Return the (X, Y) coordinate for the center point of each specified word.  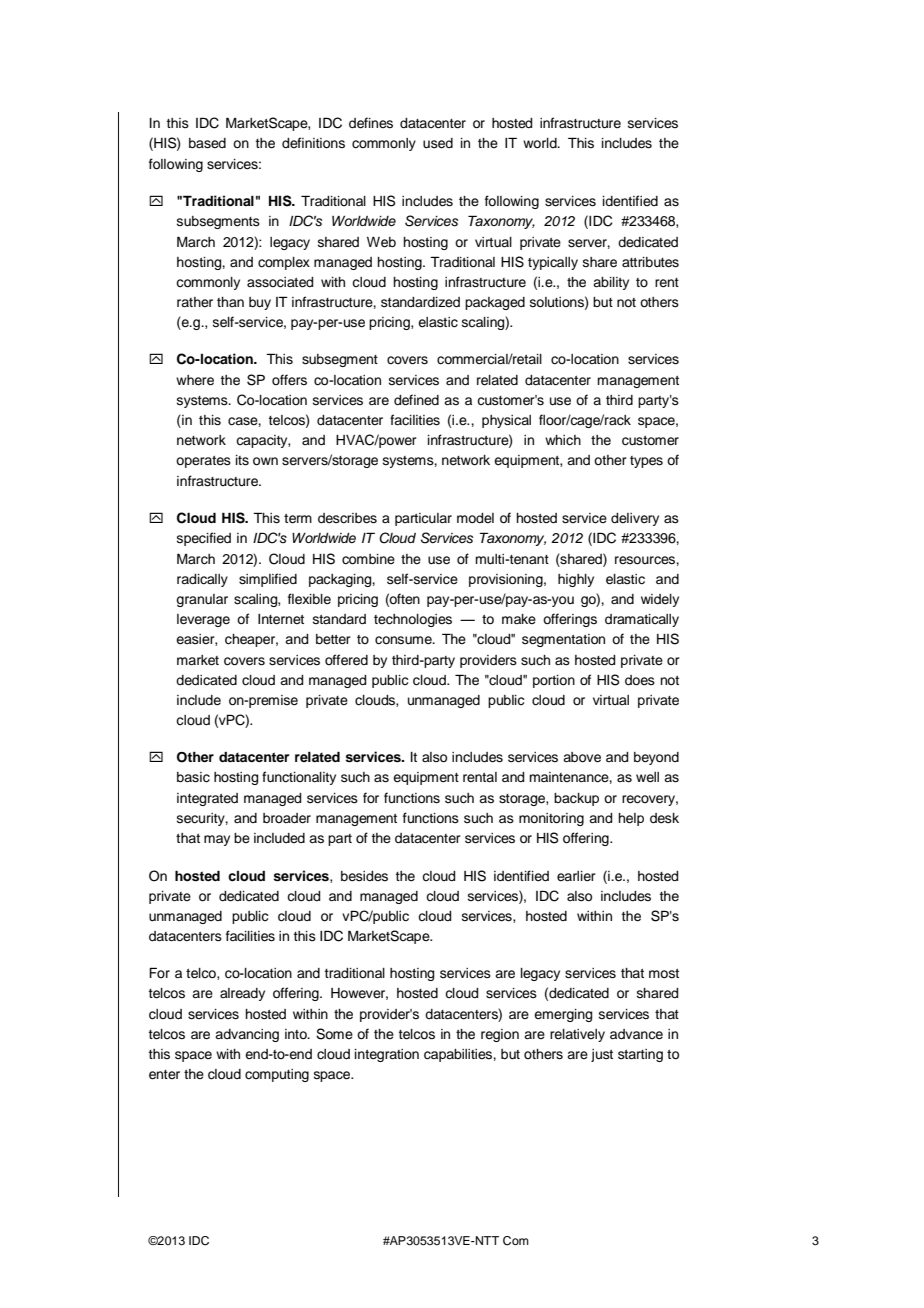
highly (576, 580)
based (207, 143)
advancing (247, 1035)
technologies (413, 620)
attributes (650, 262)
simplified (268, 580)
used (438, 143)
